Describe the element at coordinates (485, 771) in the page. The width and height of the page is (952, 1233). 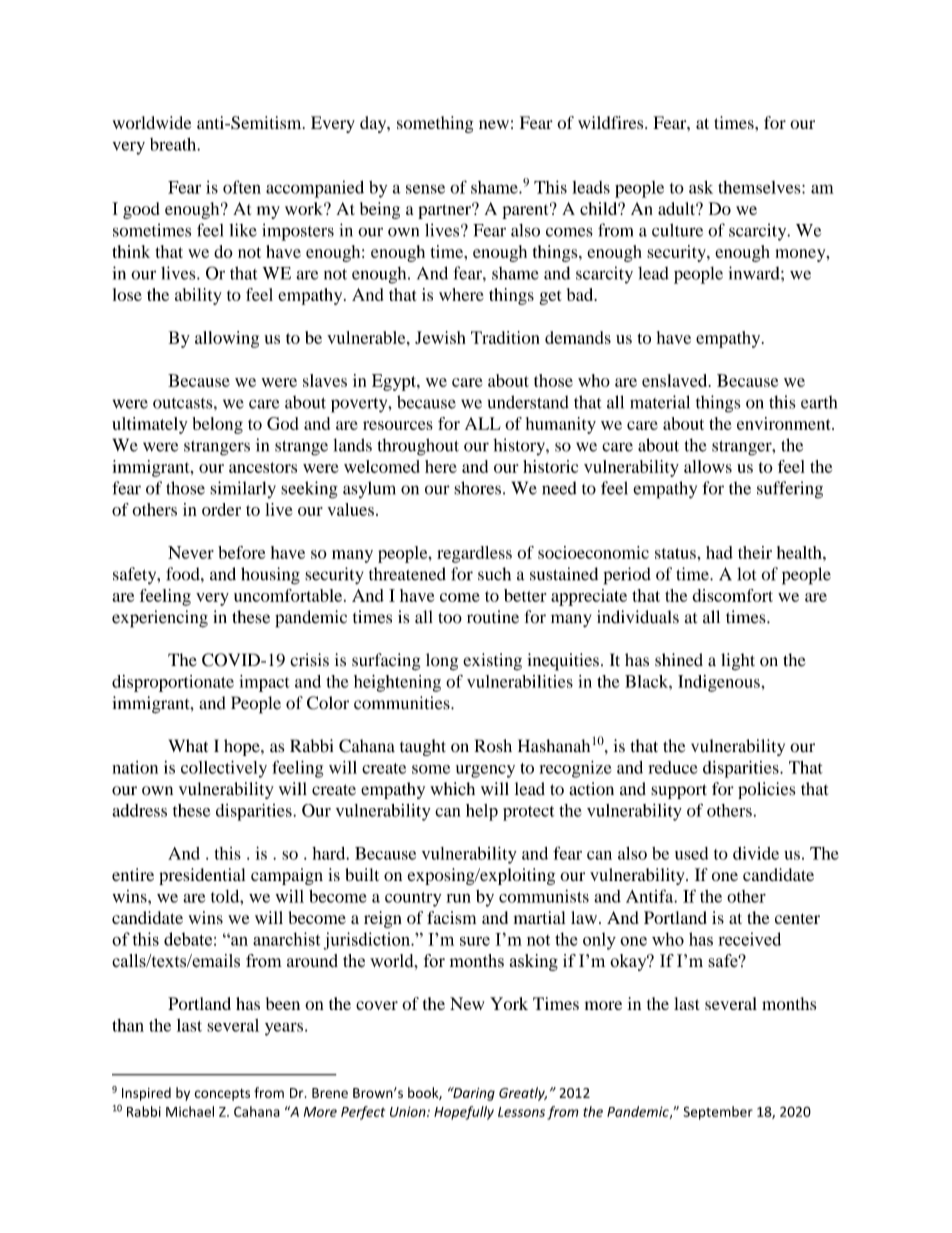
I see `urgency` at that location.
